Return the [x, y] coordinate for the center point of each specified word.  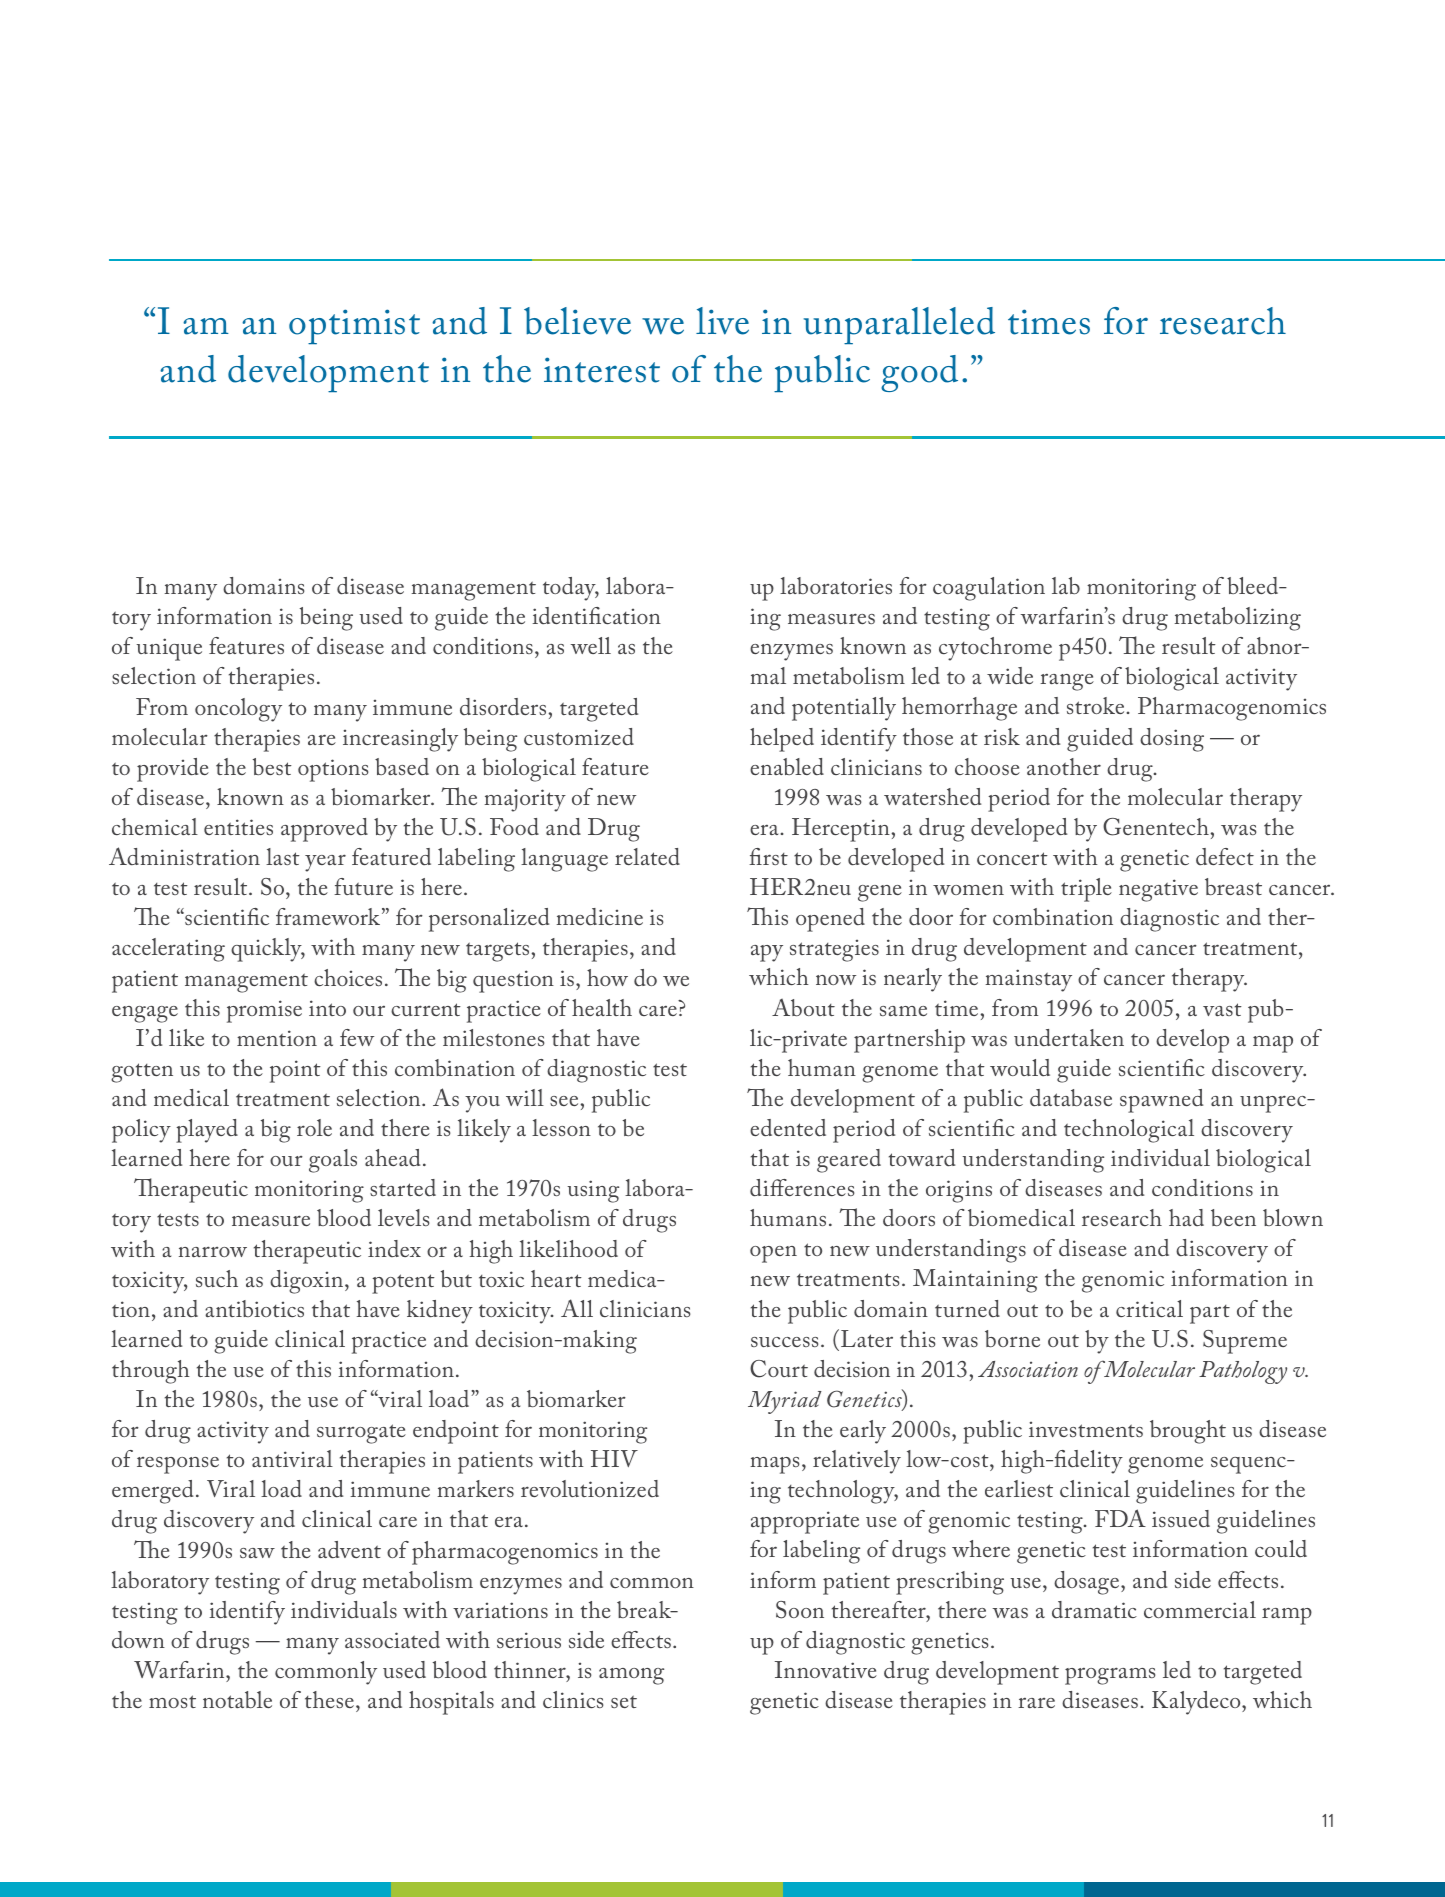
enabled [787, 766]
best [272, 766]
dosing [1172, 740]
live [722, 321]
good [919, 373]
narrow [213, 1251]
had [1186, 1217]
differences [802, 1187]
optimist [354, 327]
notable [237, 1699]
